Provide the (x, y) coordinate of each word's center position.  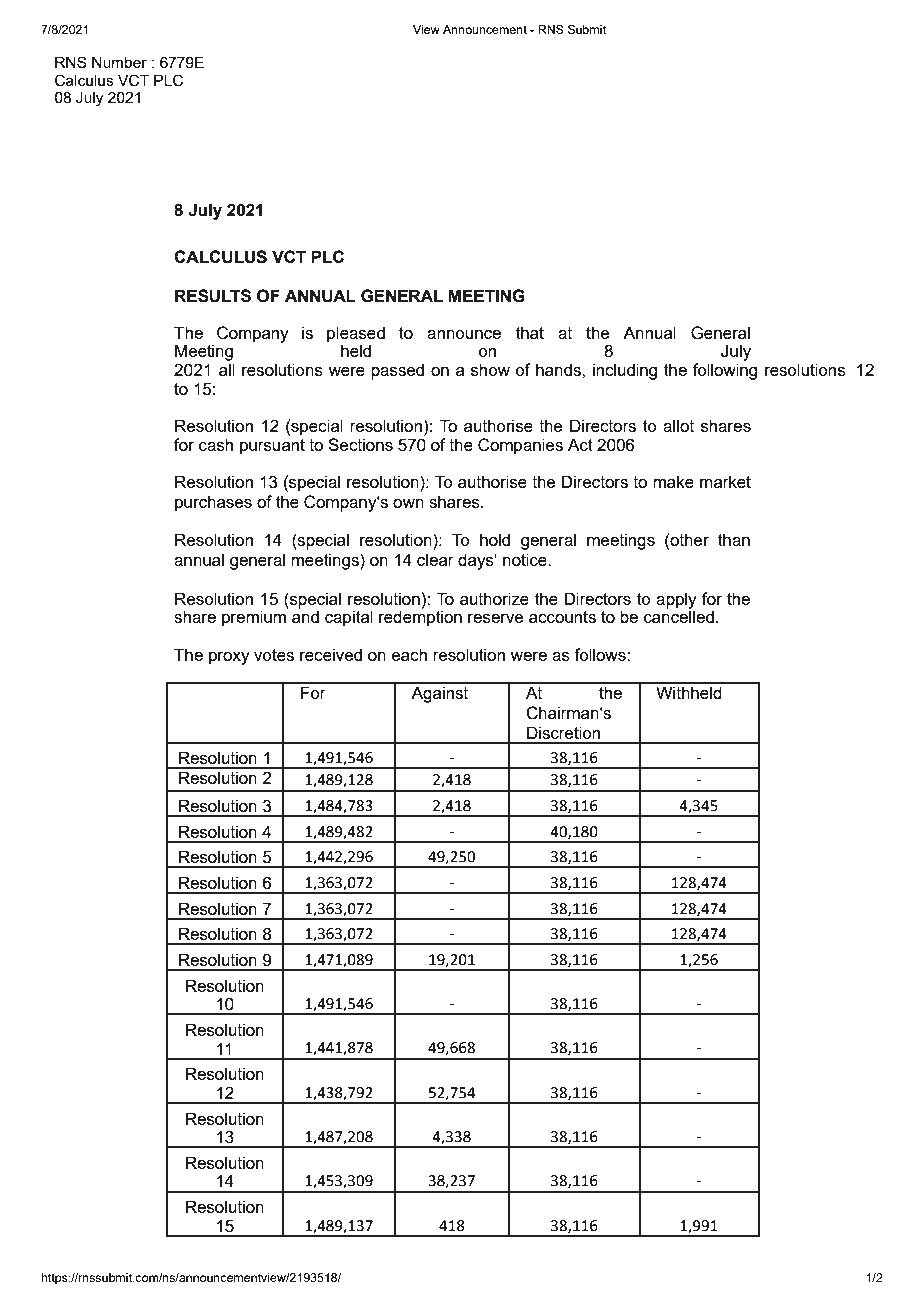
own (408, 503)
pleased (356, 335)
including (625, 371)
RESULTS (213, 296)
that (530, 332)
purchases (213, 503)
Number (119, 62)
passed (397, 371)
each (409, 654)
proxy (229, 658)
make (673, 481)
